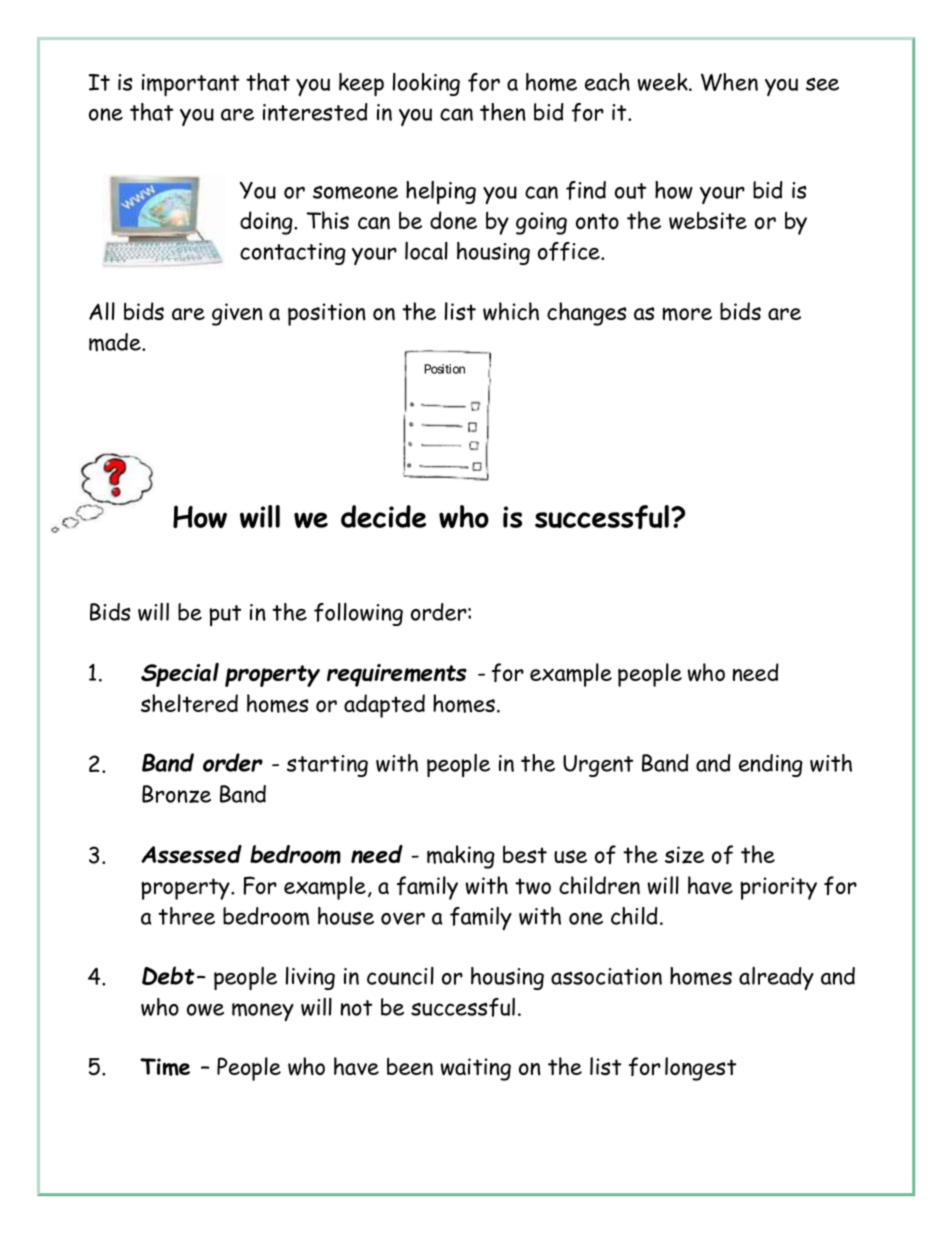 Image resolution: width=952 pixels, height=1233 pixels. What do you see at coordinates (190, 85) in the screenshot?
I see `important` at bounding box center [190, 85].
